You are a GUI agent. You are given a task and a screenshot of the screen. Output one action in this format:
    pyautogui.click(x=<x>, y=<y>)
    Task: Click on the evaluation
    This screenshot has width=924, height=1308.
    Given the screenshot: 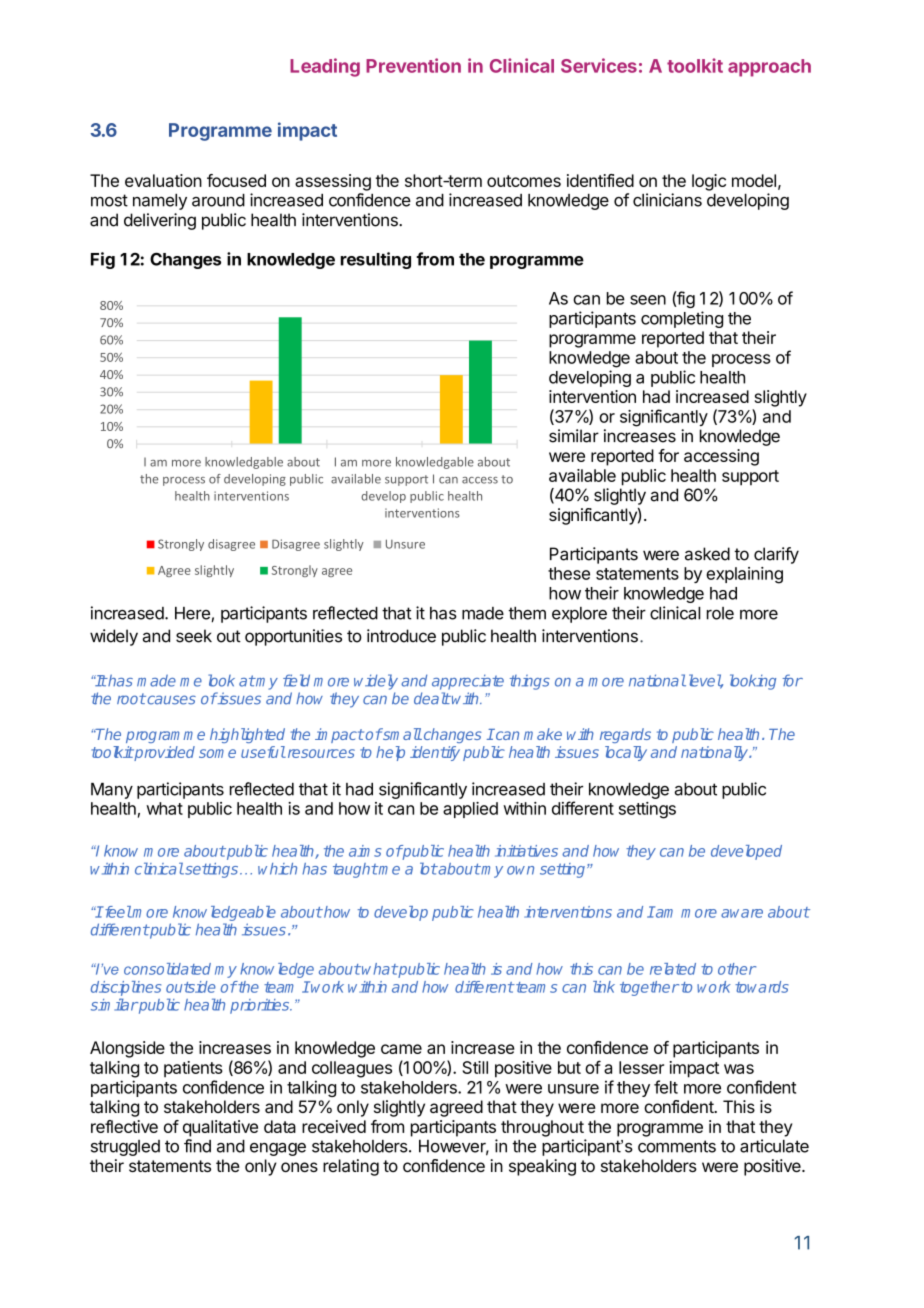 What is the action you would take?
    pyautogui.click(x=163, y=180)
